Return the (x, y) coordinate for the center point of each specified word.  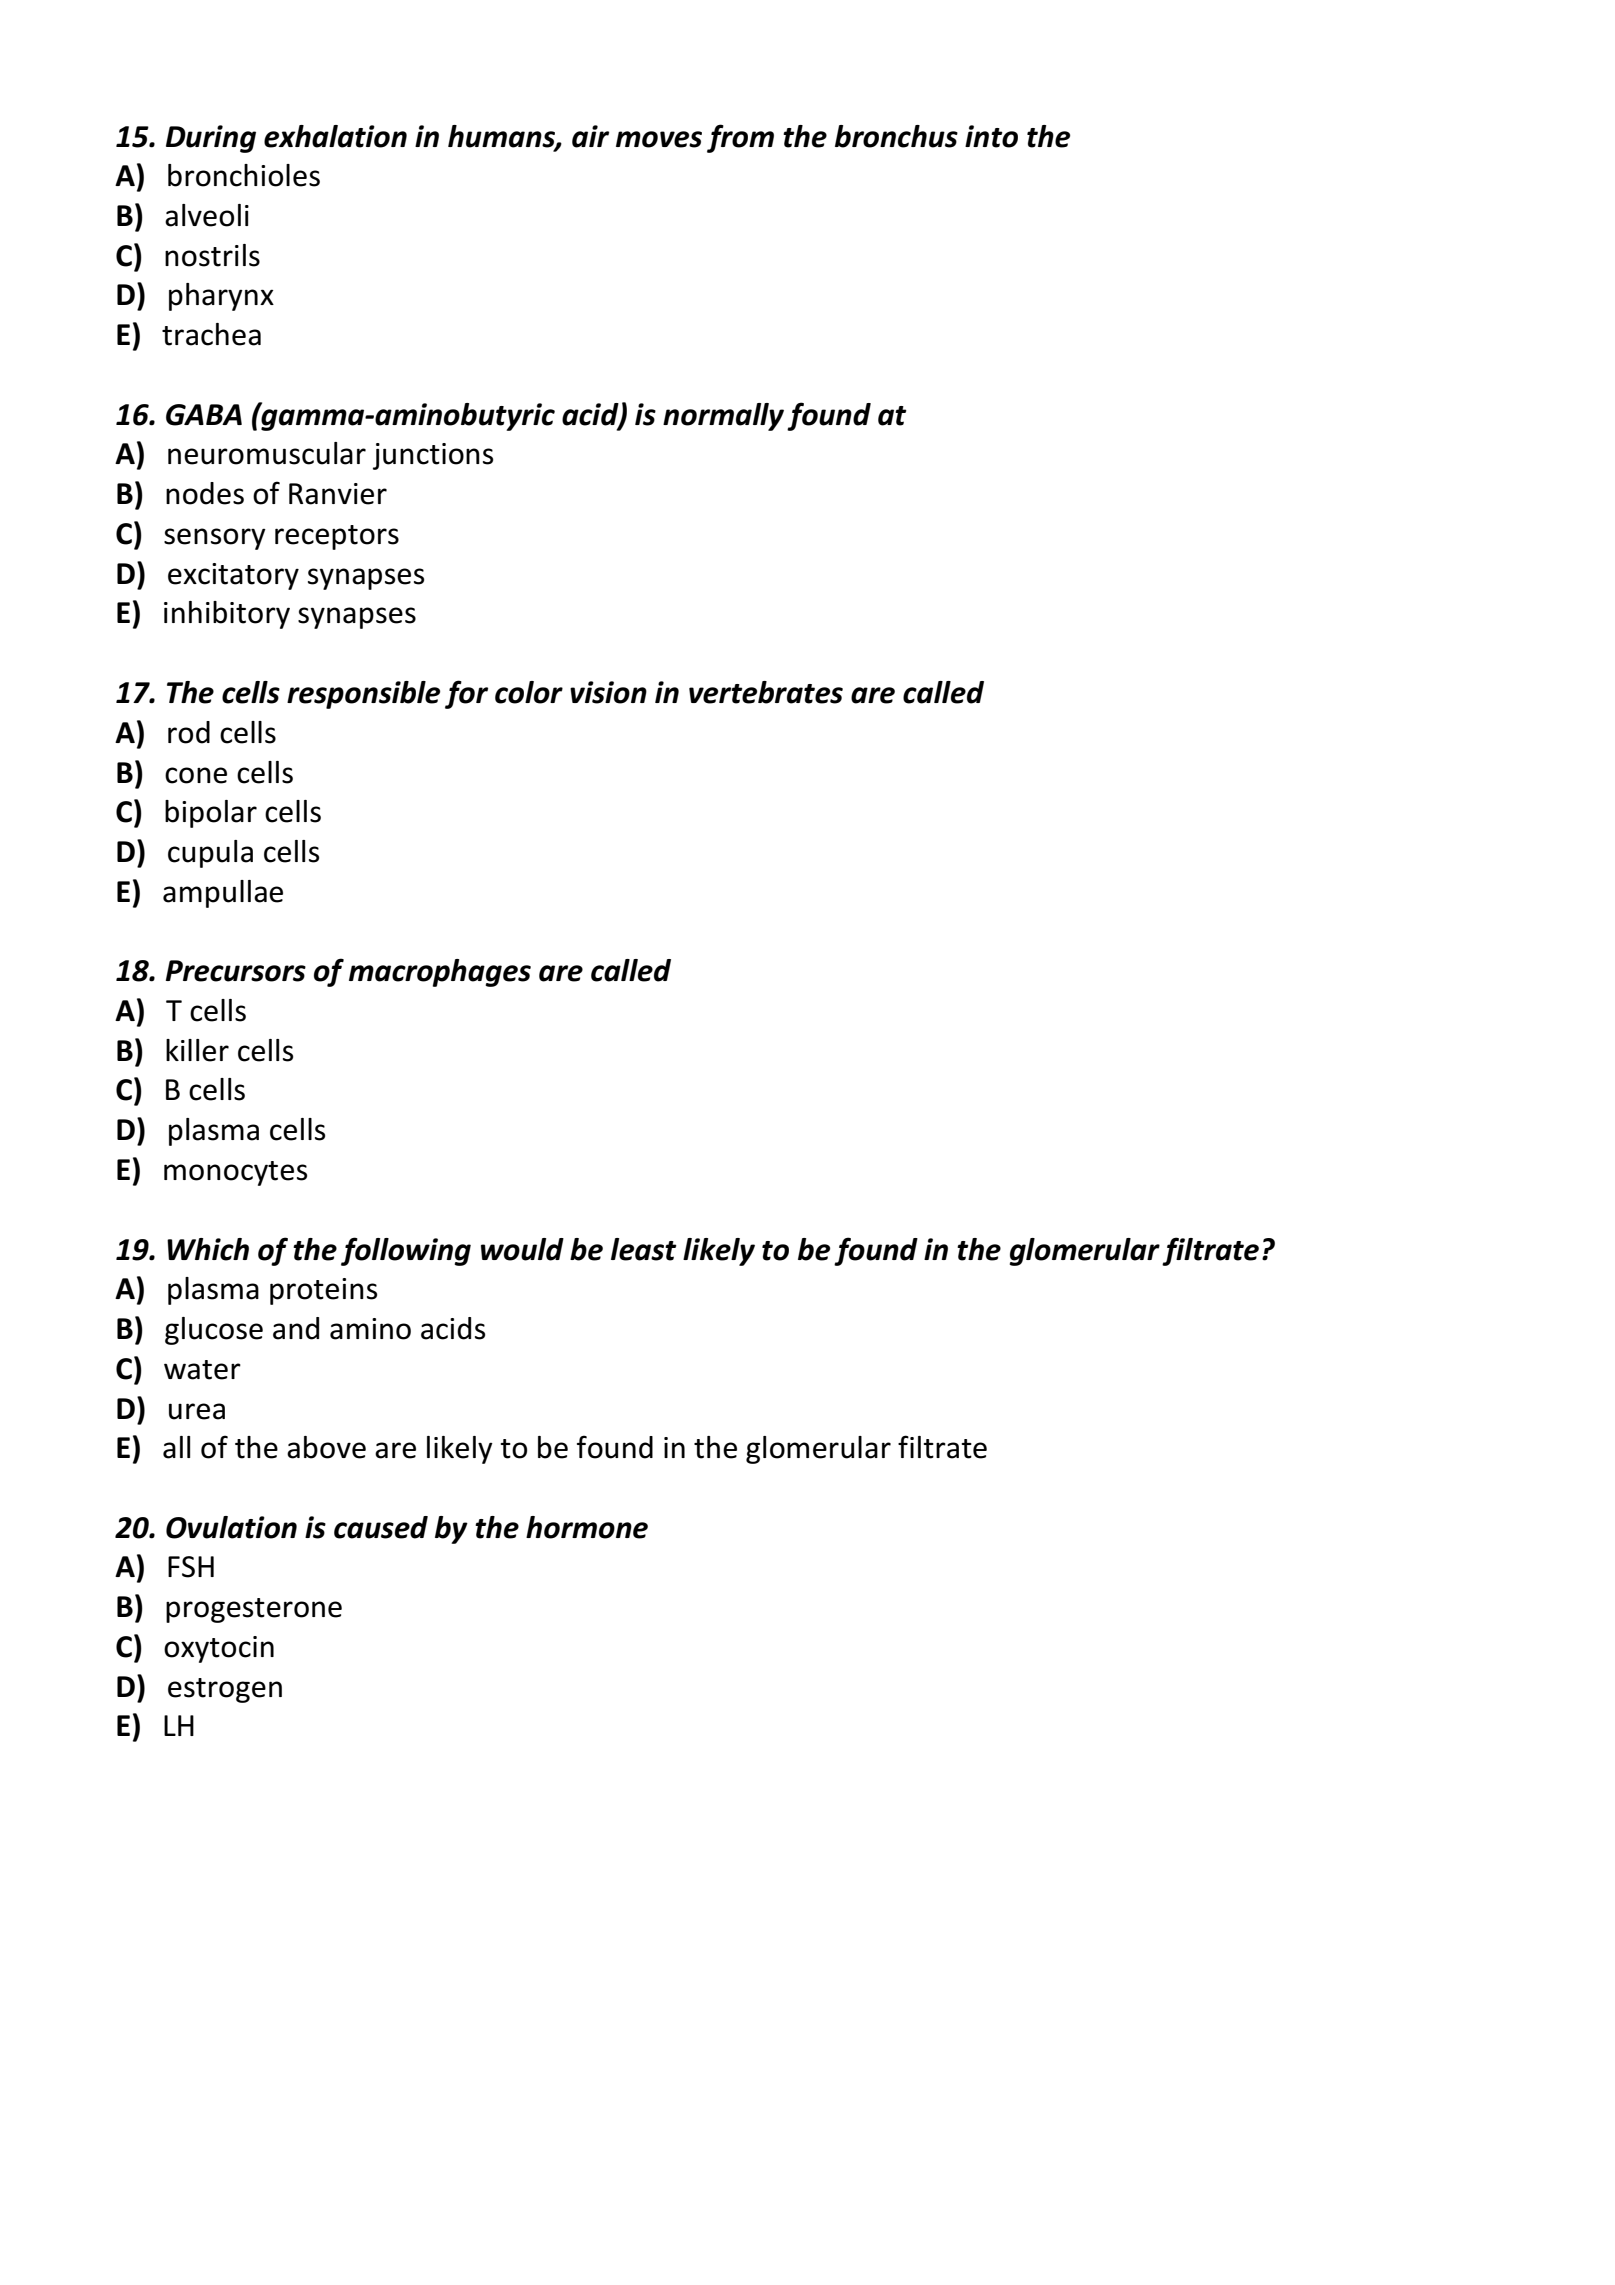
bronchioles (244, 175)
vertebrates (766, 692)
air (590, 136)
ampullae (223, 894)
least (644, 1249)
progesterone (254, 1610)
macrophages (440, 973)
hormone (587, 1527)
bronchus (896, 136)
